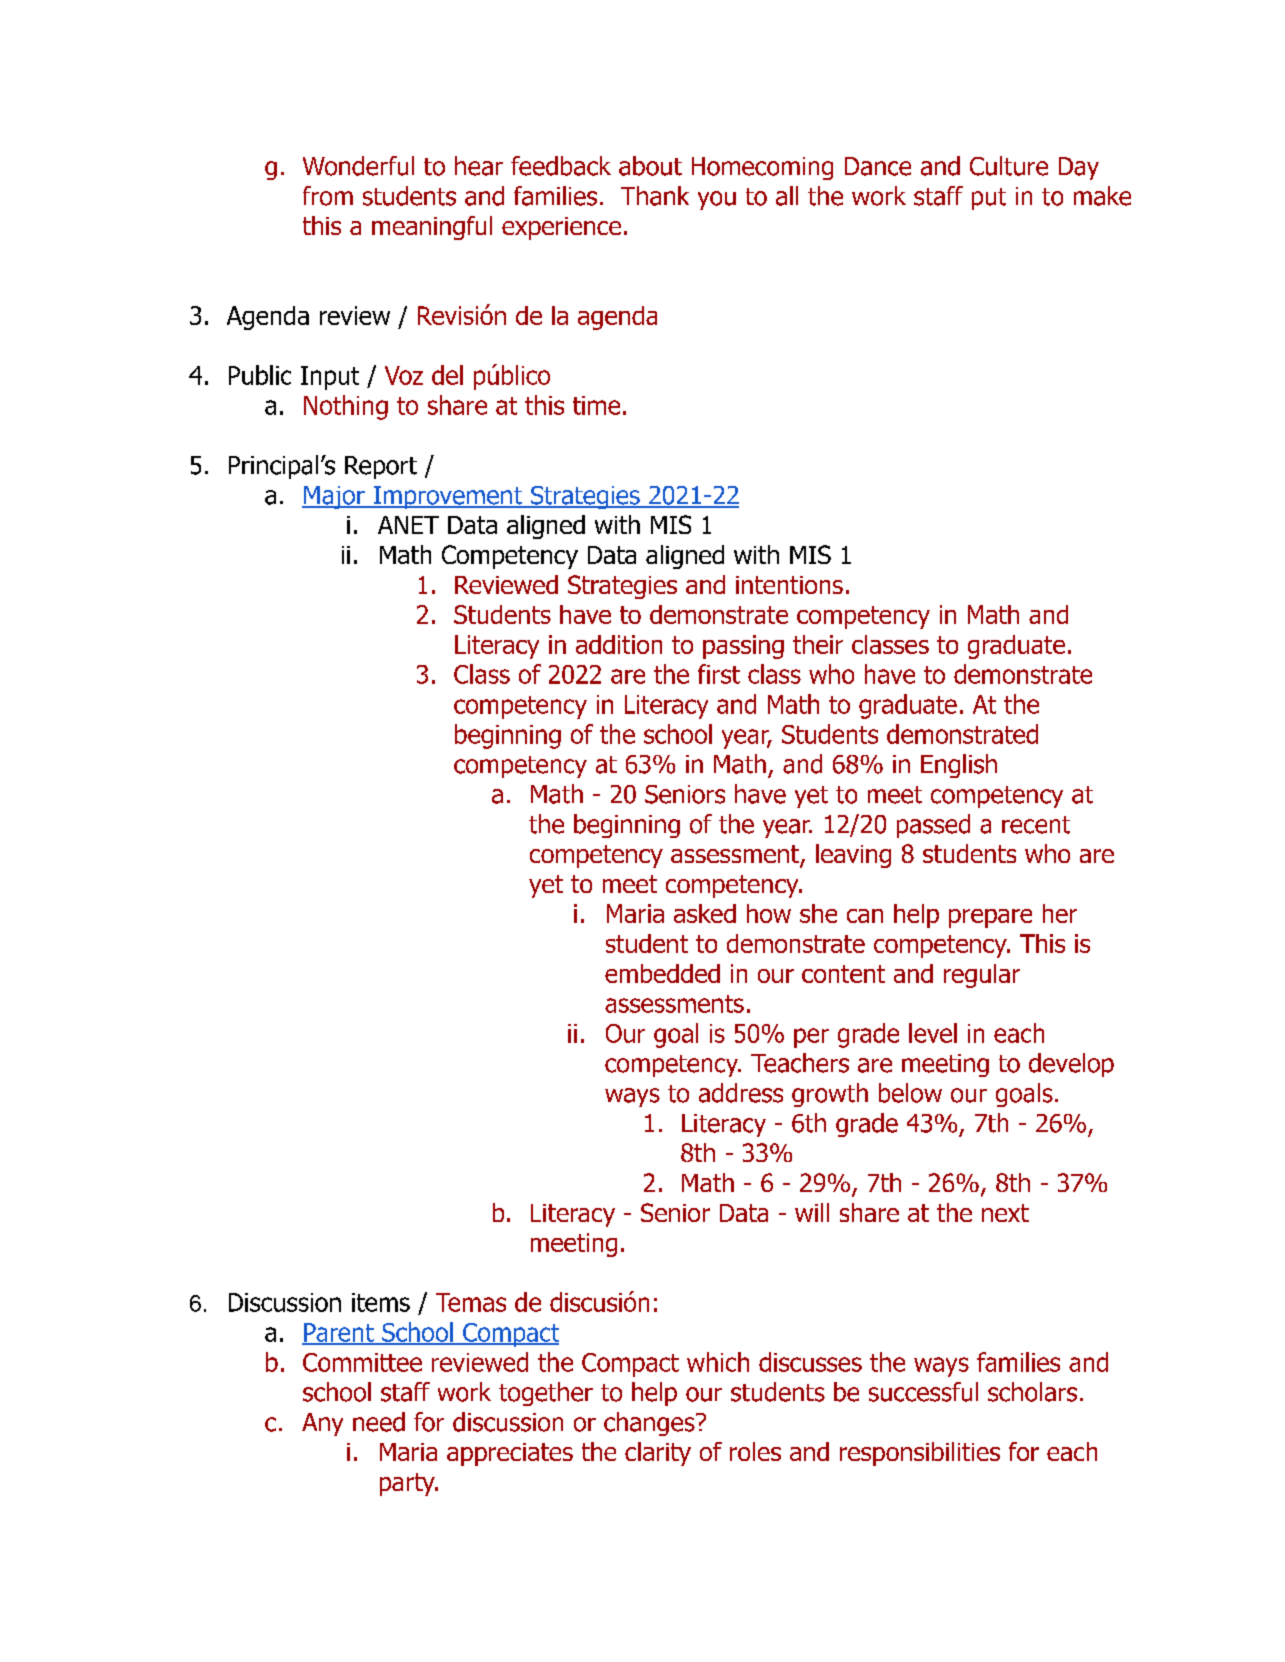 This screenshot has width=1285, height=1662. Describe the element at coordinates (655, 196) in the screenshot. I see `Thank` at that location.
